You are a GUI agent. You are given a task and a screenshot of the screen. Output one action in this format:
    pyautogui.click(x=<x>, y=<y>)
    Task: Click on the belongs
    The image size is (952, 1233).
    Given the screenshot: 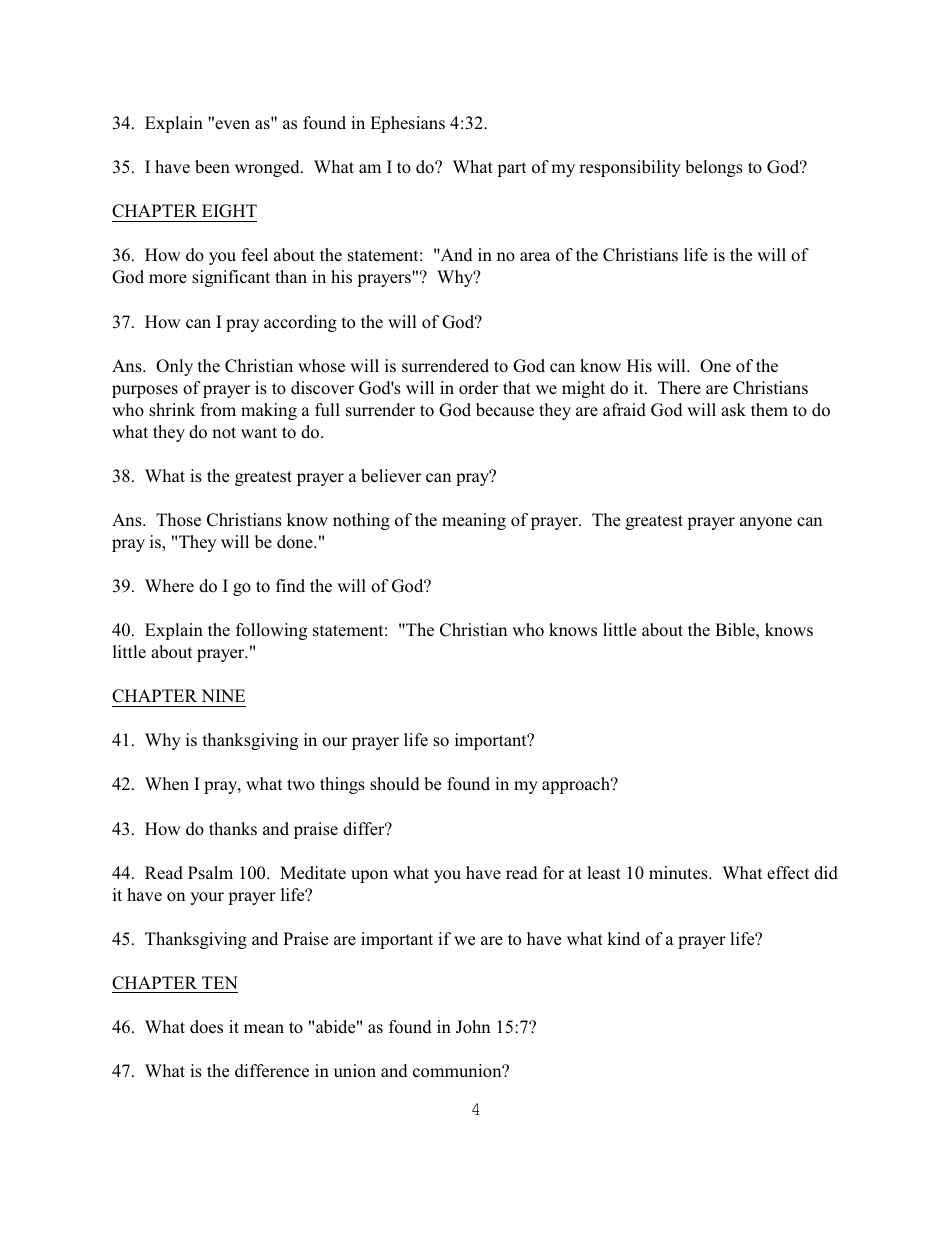 What is the action you would take?
    pyautogui.click(x=714, y=168)
